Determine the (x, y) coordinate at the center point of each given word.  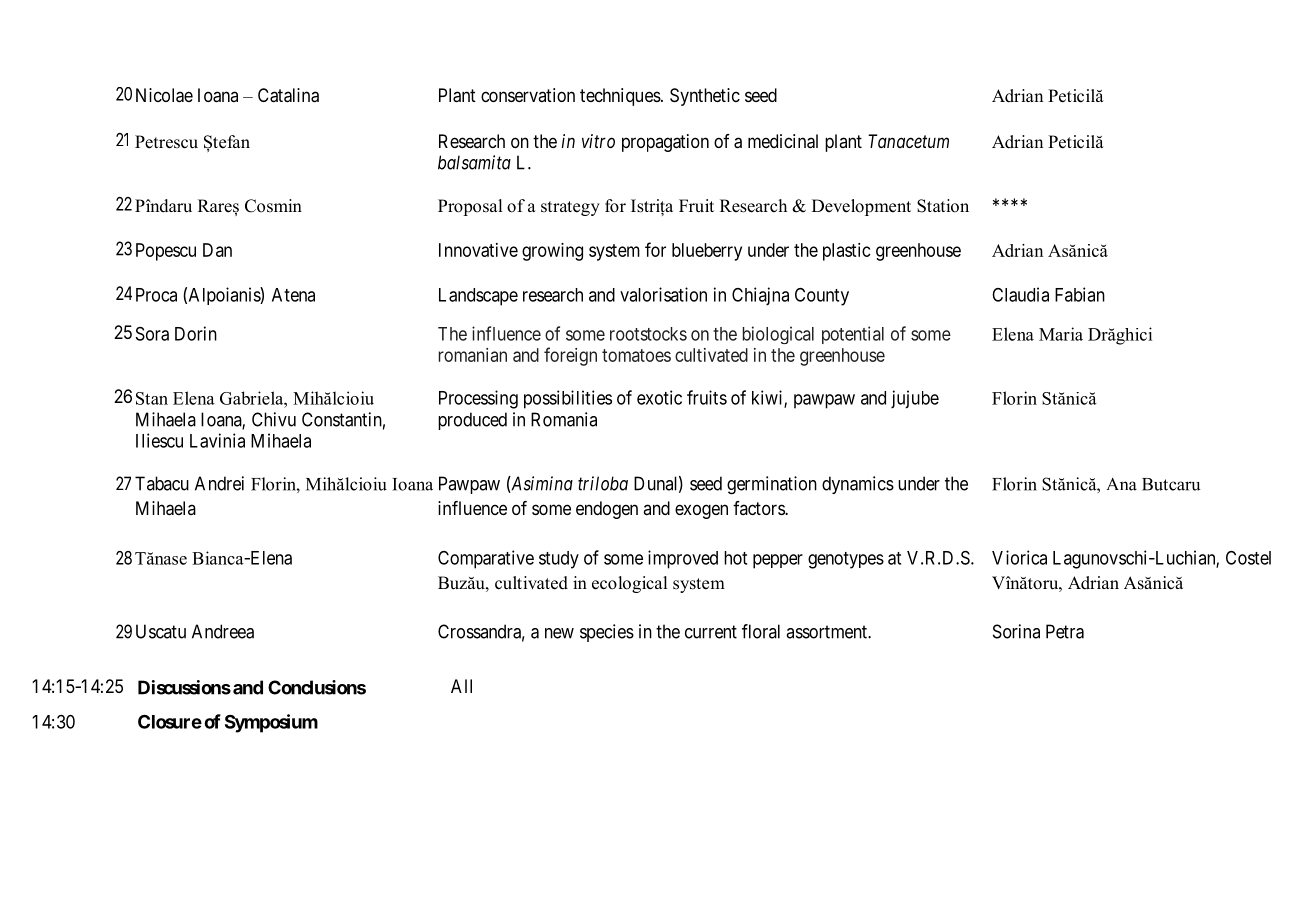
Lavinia (217, 440)
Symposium (271, 723)
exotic (659, 397)
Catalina (288, 95)
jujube (915, 399)
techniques (620, 97)
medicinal (783, 141)
